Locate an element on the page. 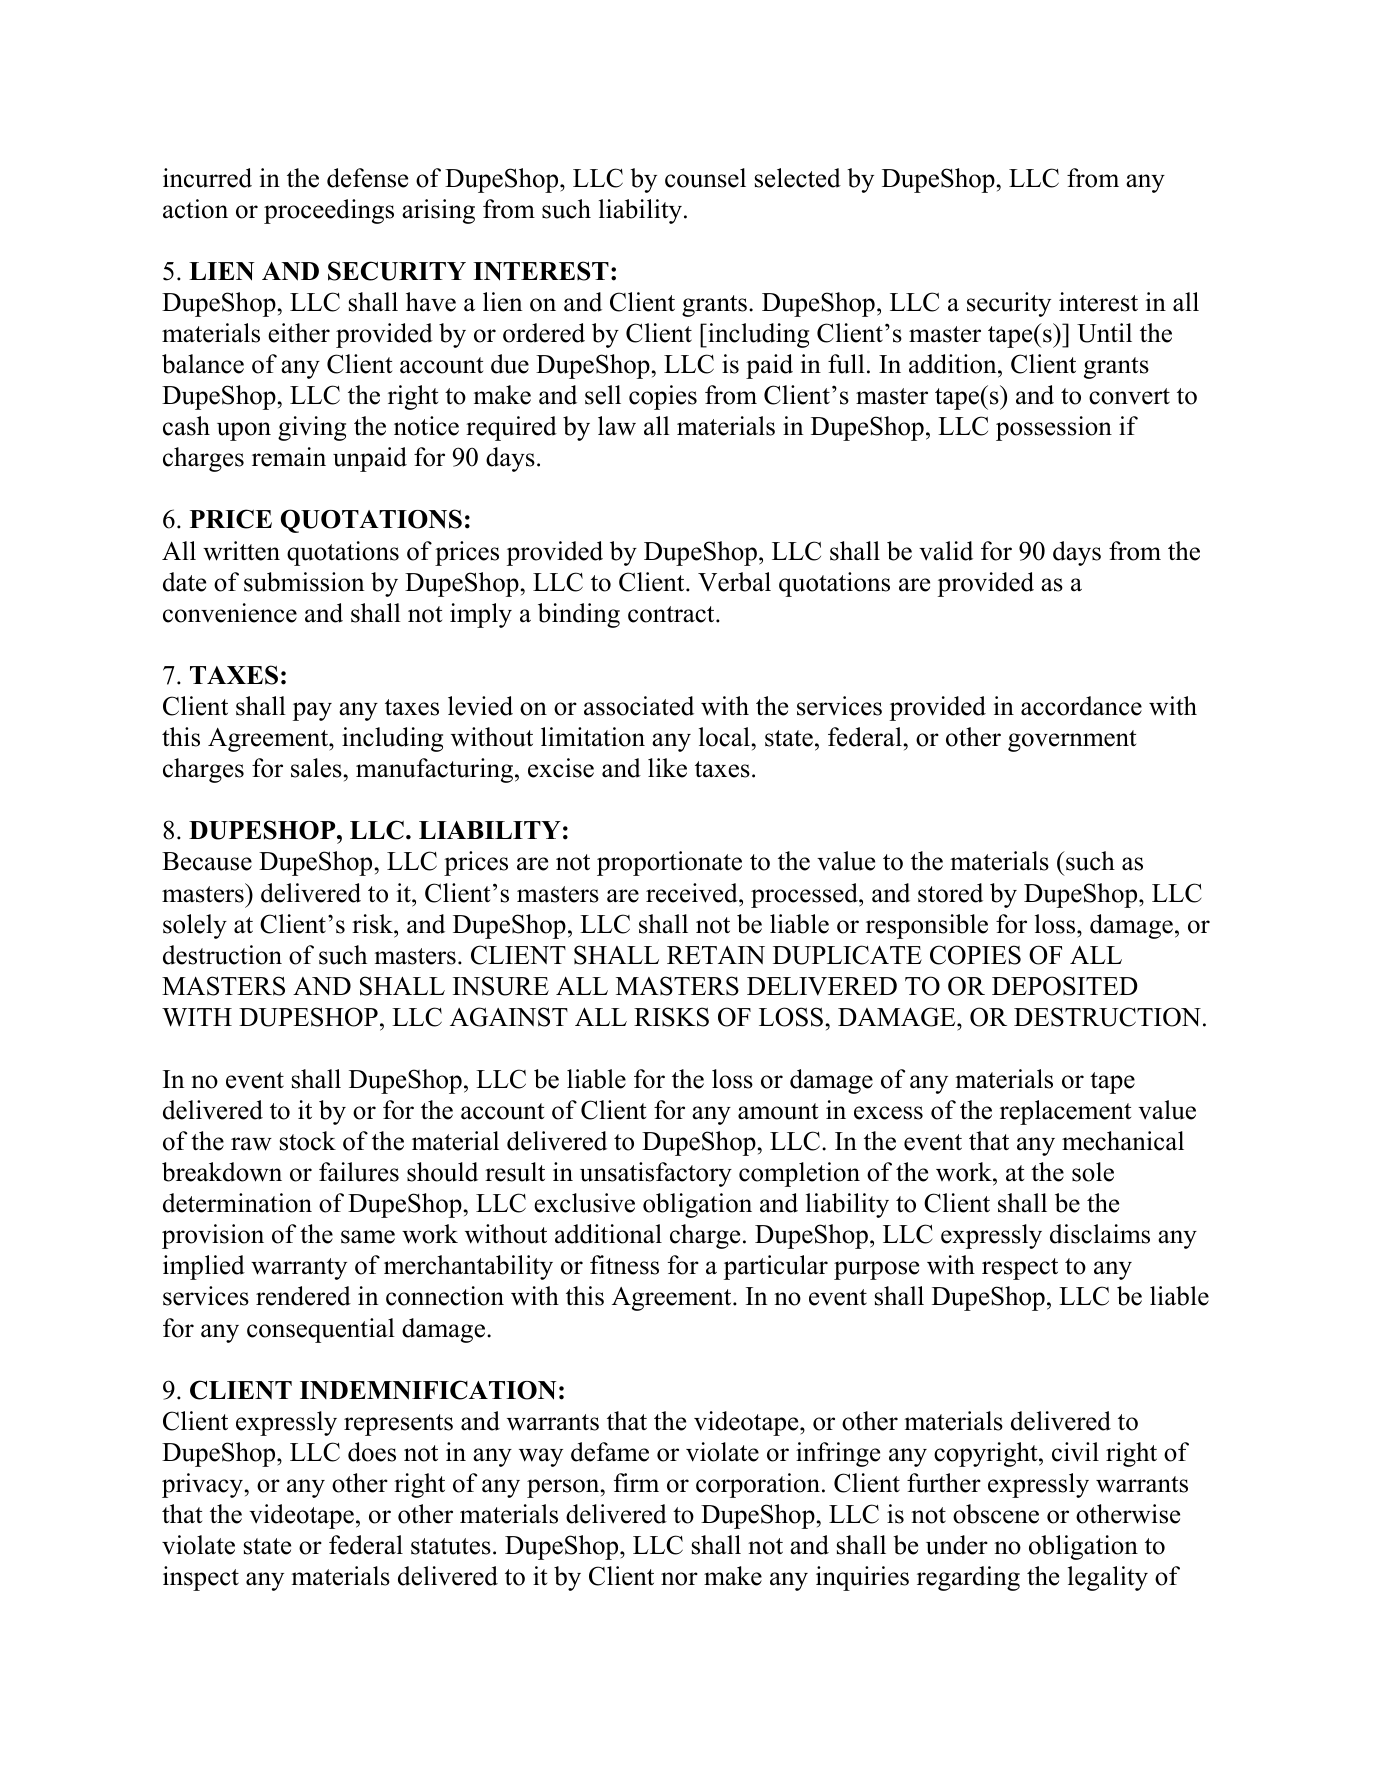 The width and height of the page is (1378, 1784). proportionate is located at coordinates (669, 863).
